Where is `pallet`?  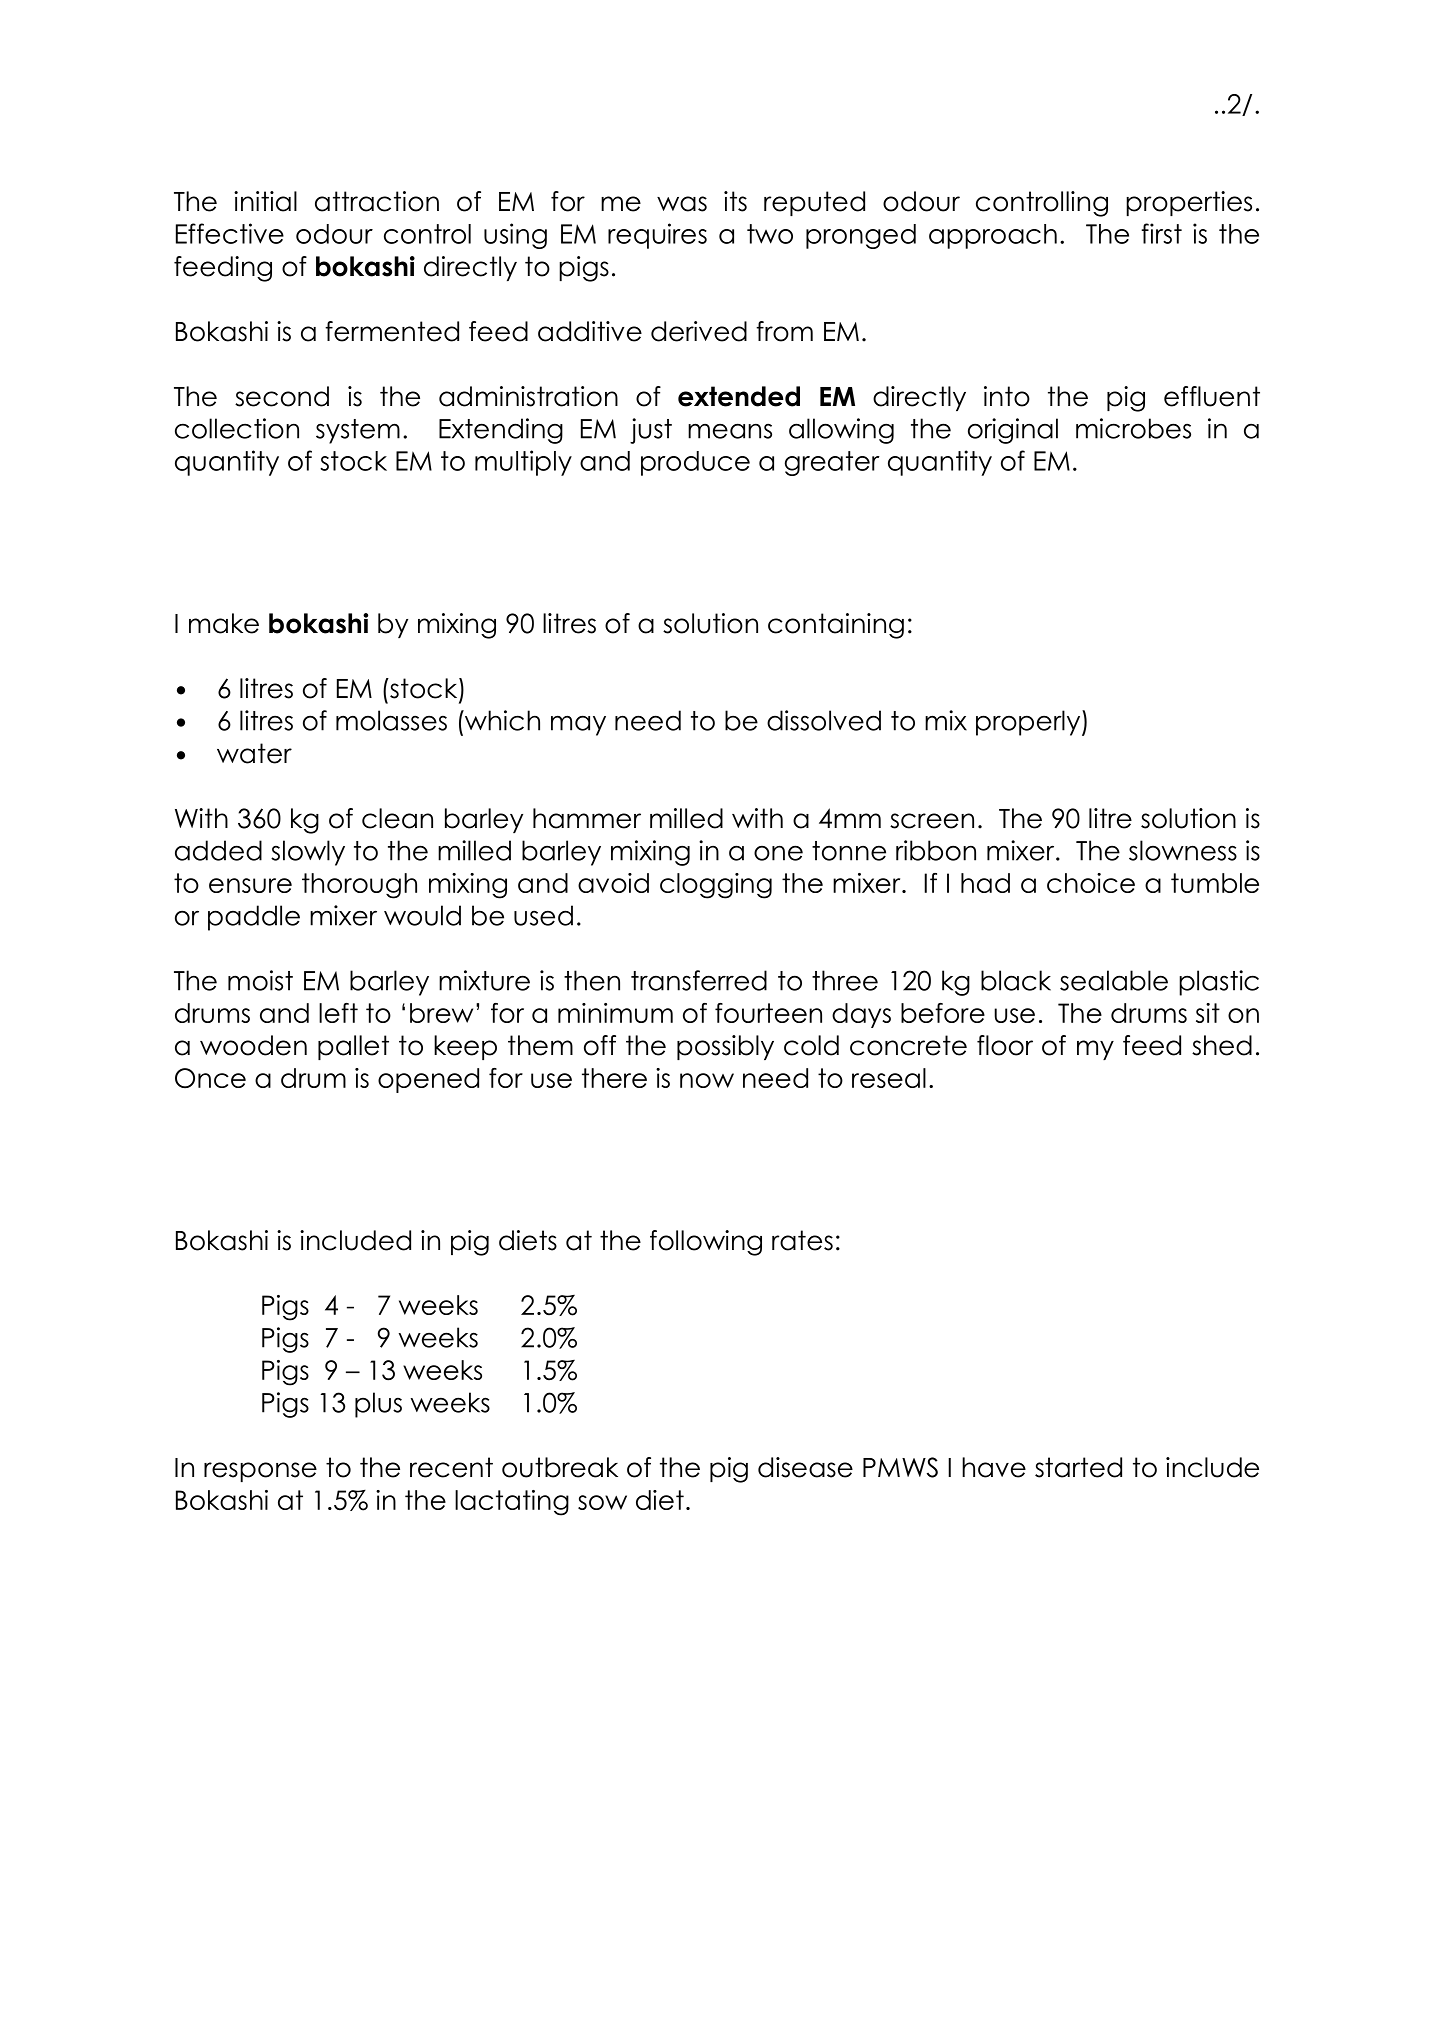 pallet is located at coordinates (353, 1047).
